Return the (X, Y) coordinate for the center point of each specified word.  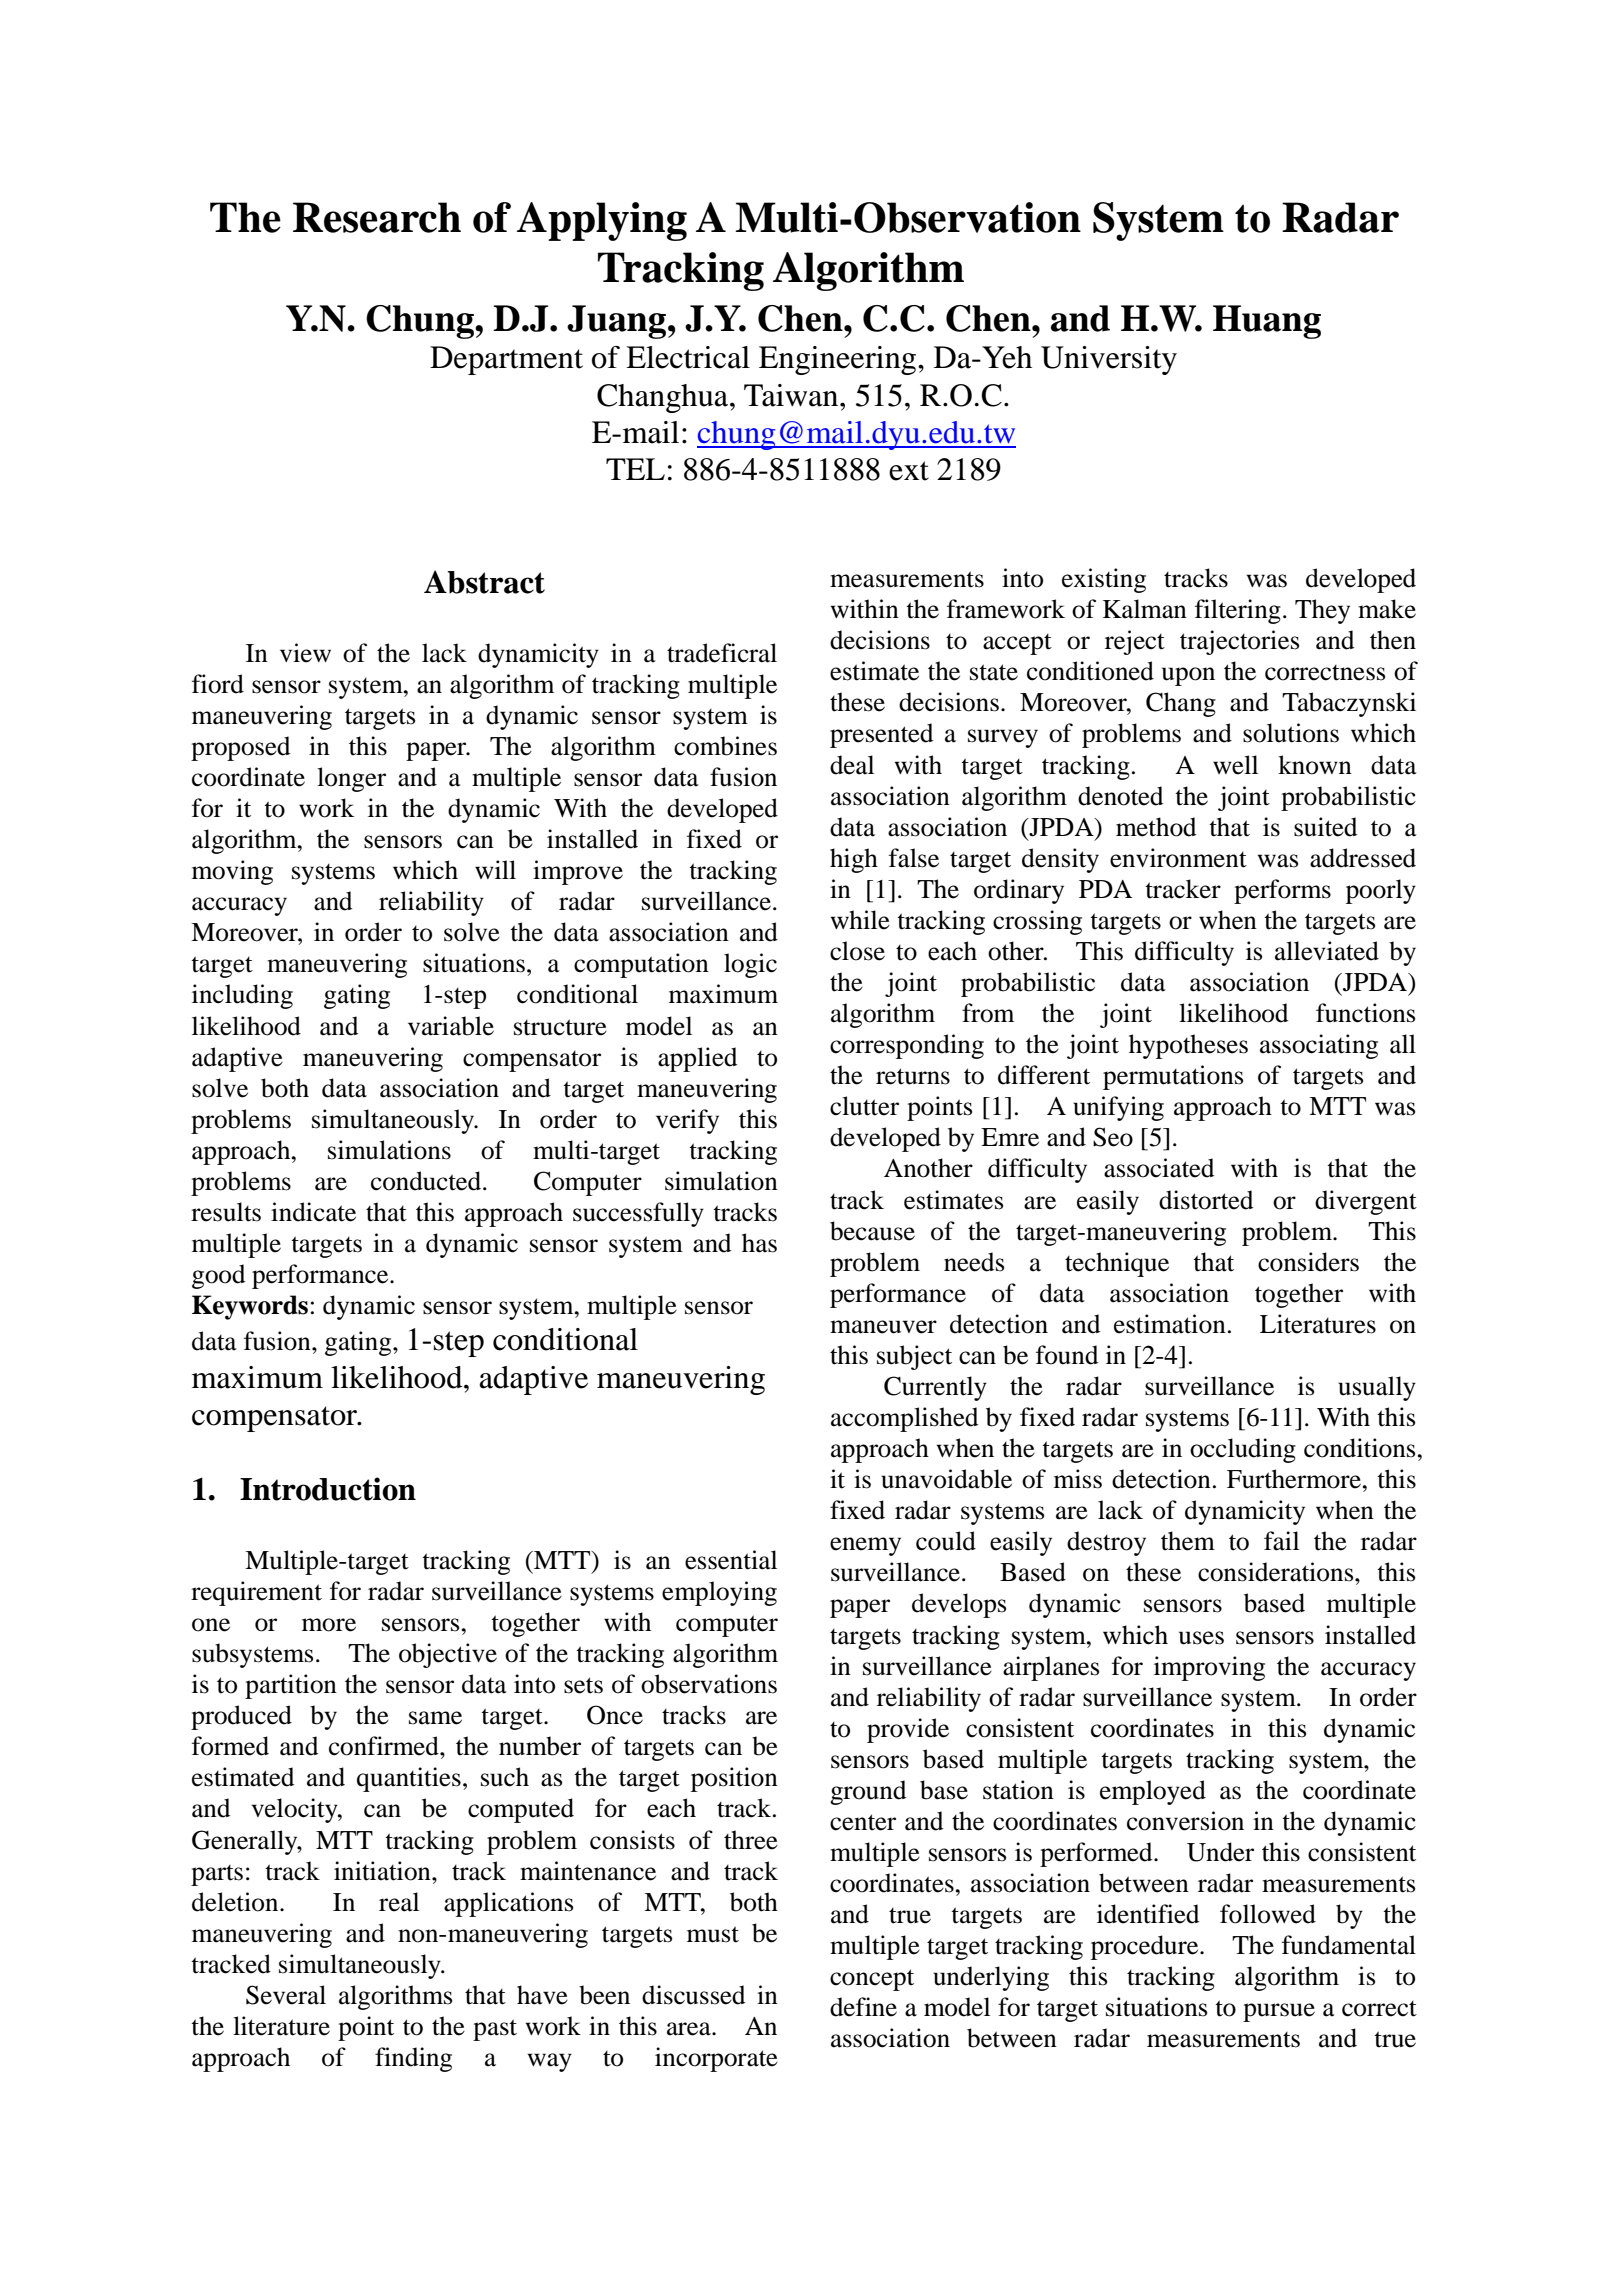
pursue (1279, 2012)
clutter (864, 1106)
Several (286, 1995)
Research (377, 217)
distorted (1206, 1200)
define (863, 2007)
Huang (1267, 322)
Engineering (839, 360)
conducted (427, 1181)
